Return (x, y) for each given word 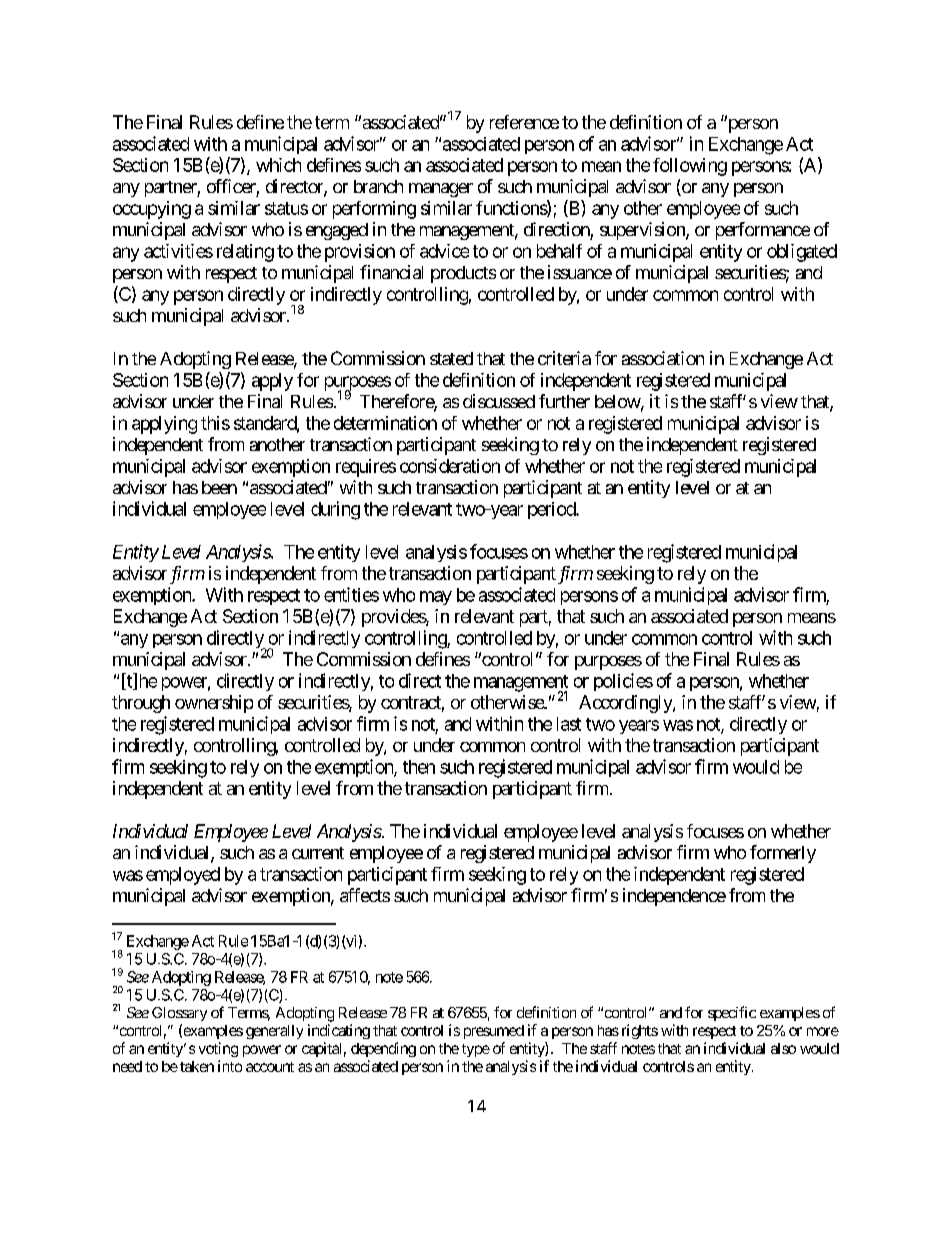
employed (183, 876)
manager (441, 190)
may (436, 598)
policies (623, 682)
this (215, 423)
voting (218, 1049)
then (419, 767)
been (219, 487)
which (278, 165)
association (663, 358)
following (690, 167)
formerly (783, 854)
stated (451, 358)
